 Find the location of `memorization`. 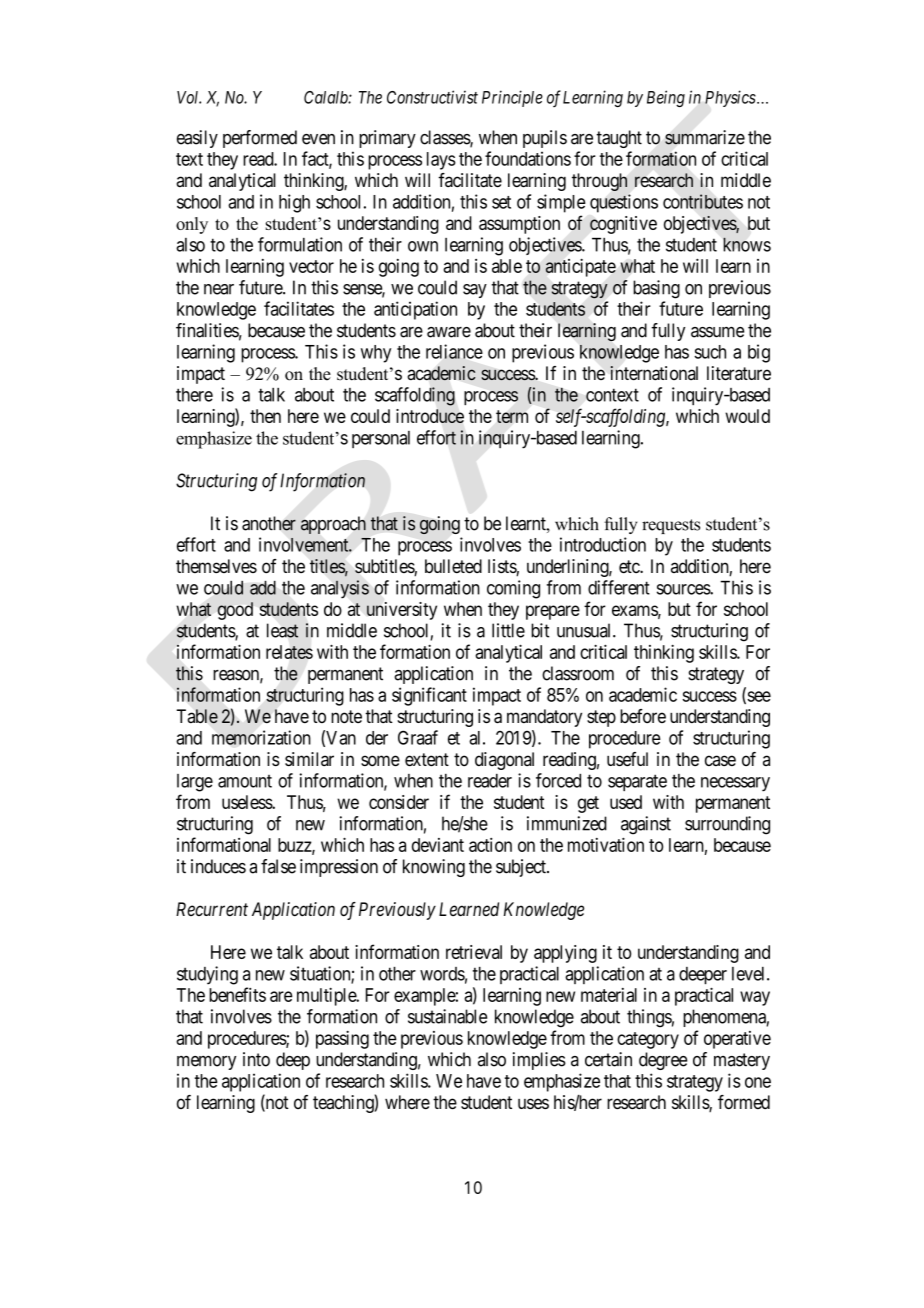

memorization is located at coordinates (261, 737).
